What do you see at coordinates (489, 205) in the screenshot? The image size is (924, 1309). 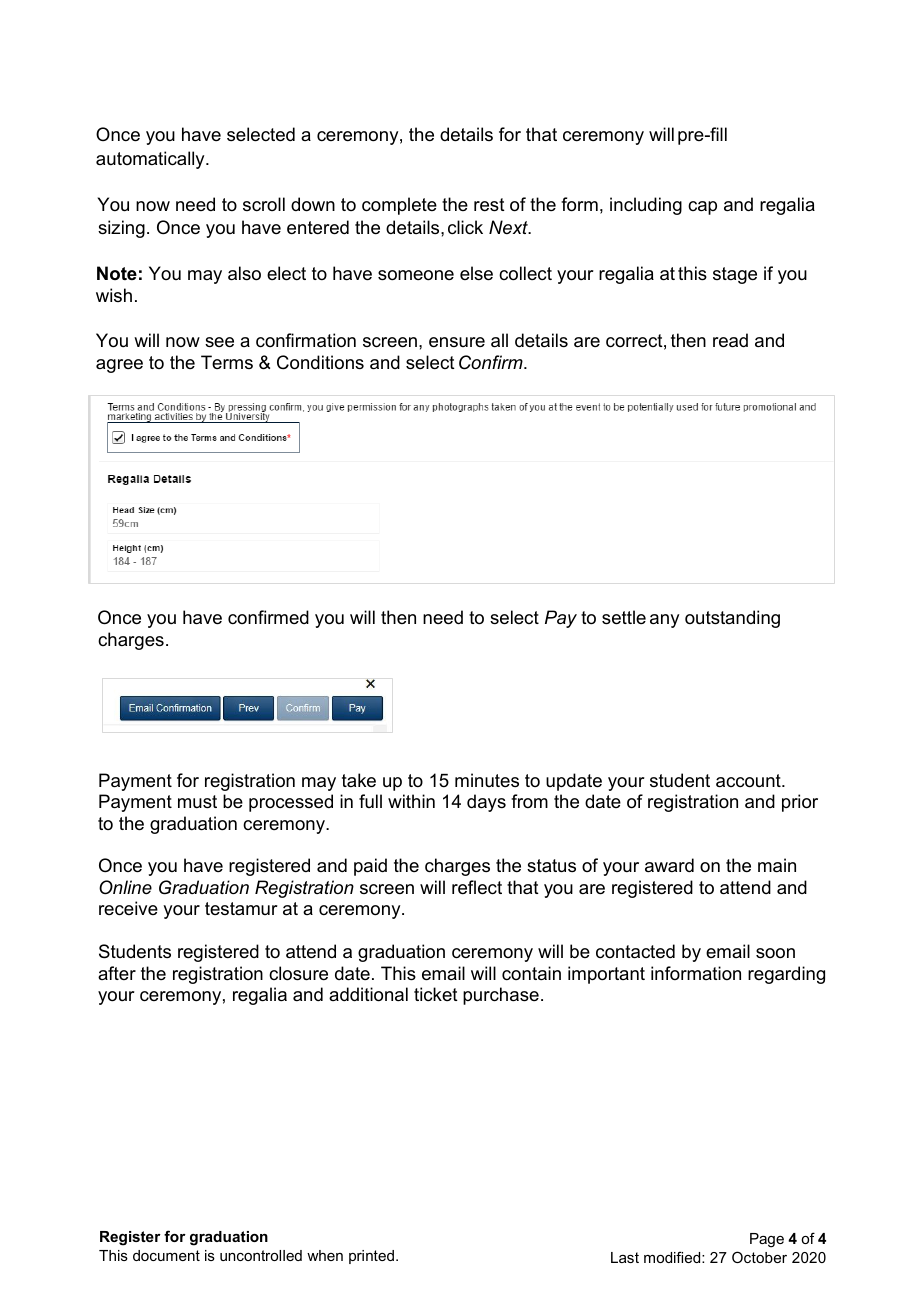 I see `rest` at bounding box center [489, 205].
